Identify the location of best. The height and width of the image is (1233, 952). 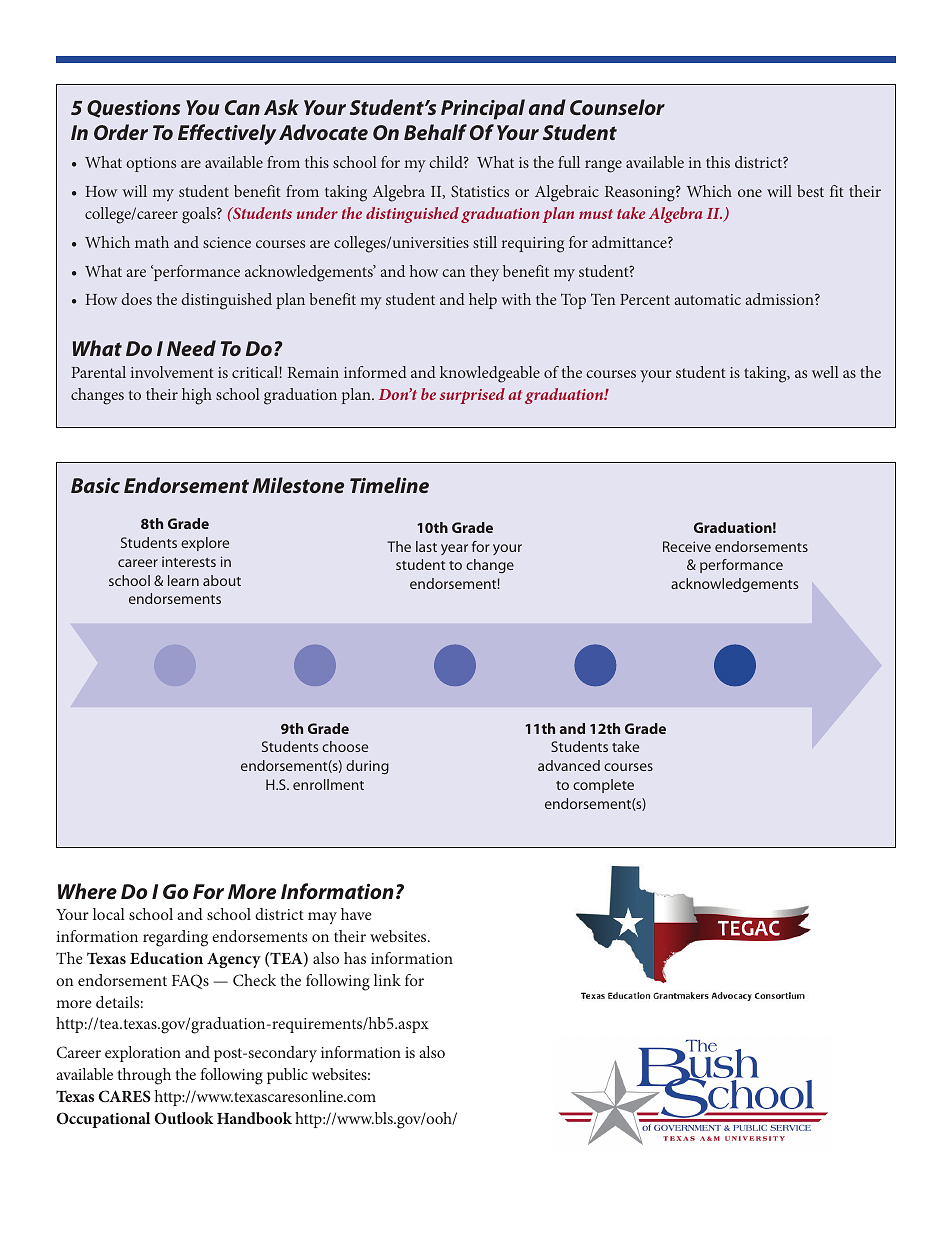
(810, 191).
